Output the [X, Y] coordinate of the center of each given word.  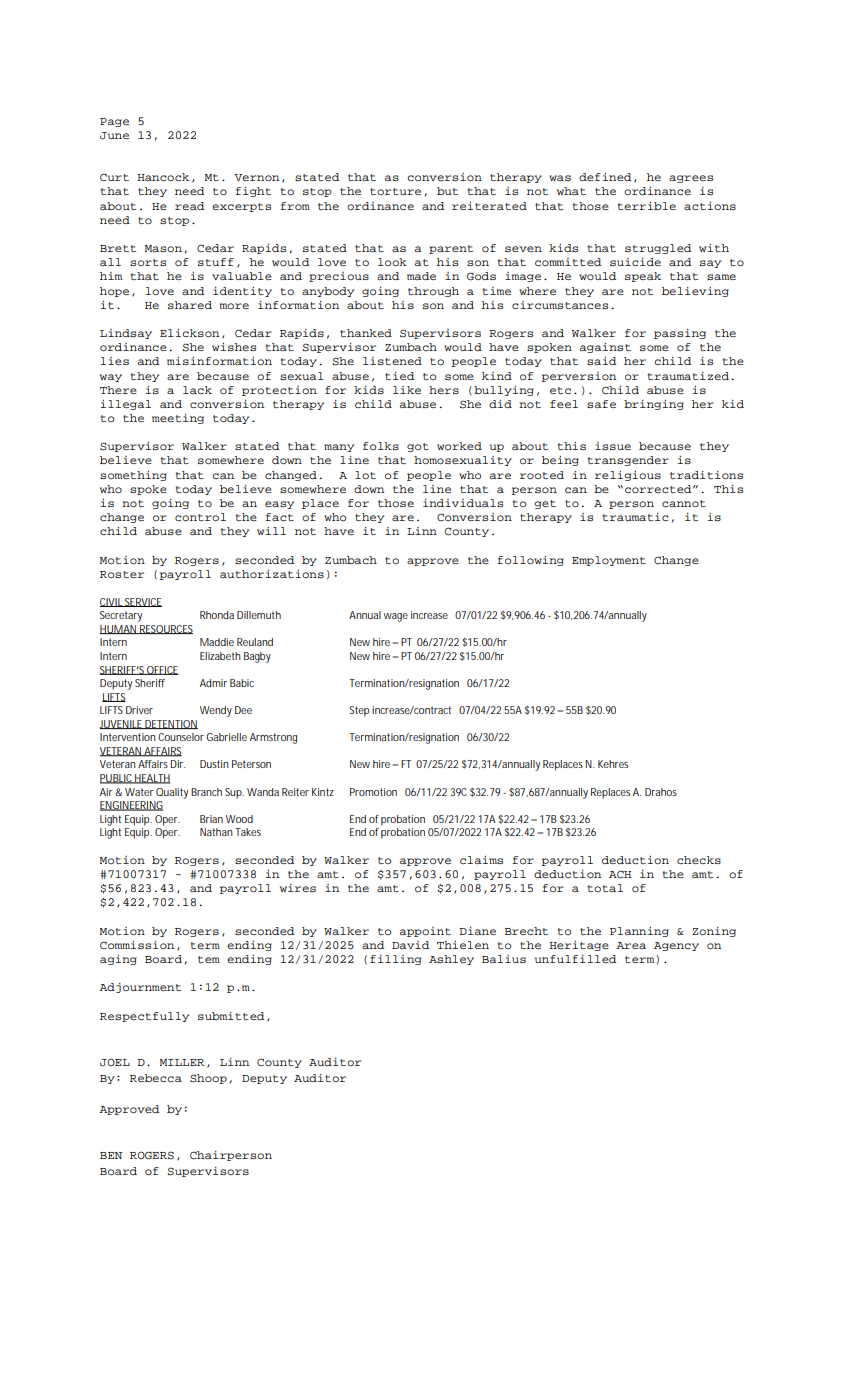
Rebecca [156, 1078]
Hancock [163, 177]
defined [605, 177]
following [530, 561]
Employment [609, 561]
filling [395, 960]
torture [395, 191]
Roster [122, 574]
